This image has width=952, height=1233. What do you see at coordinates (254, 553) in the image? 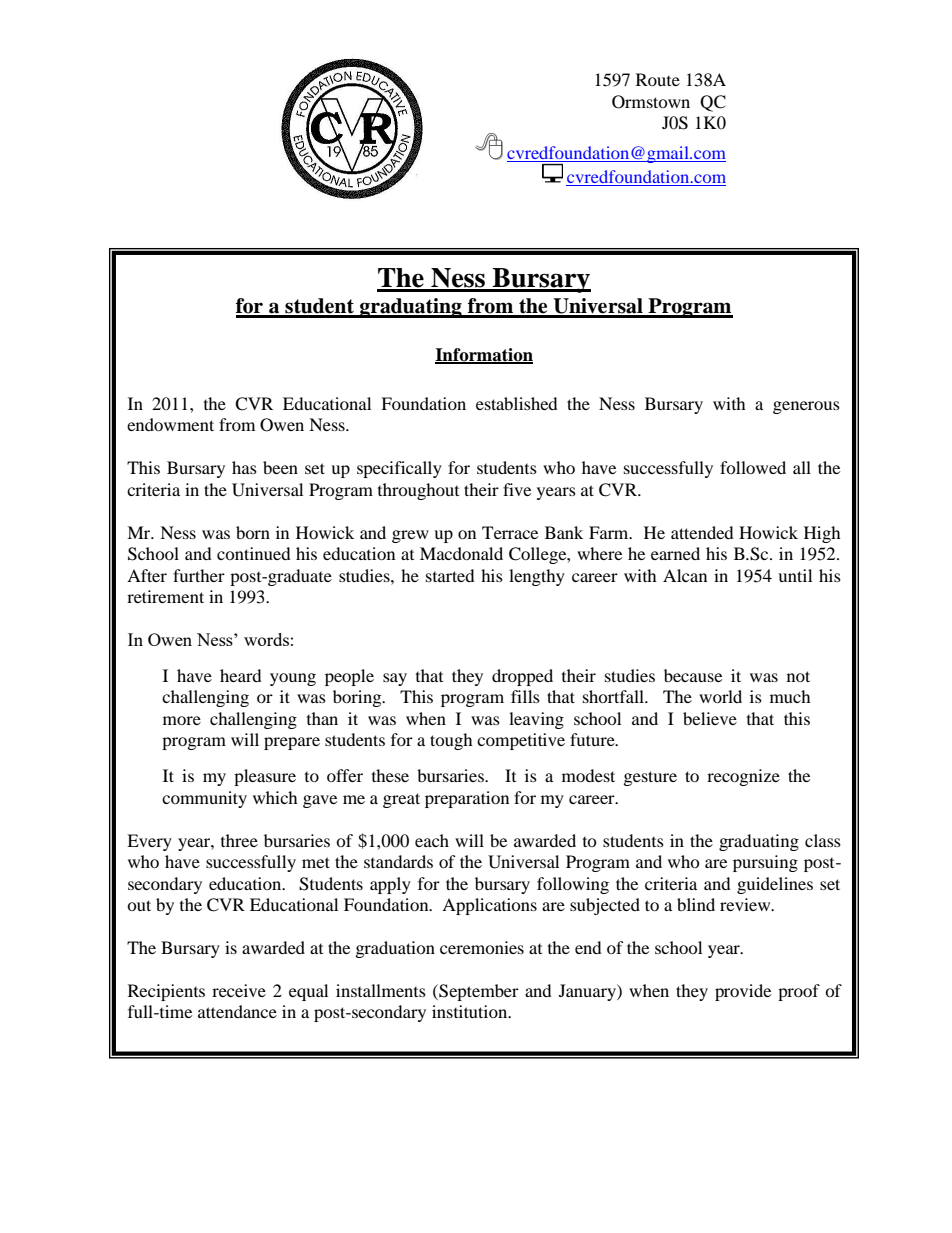
I see `continued` at bounding box center [254, 553].
